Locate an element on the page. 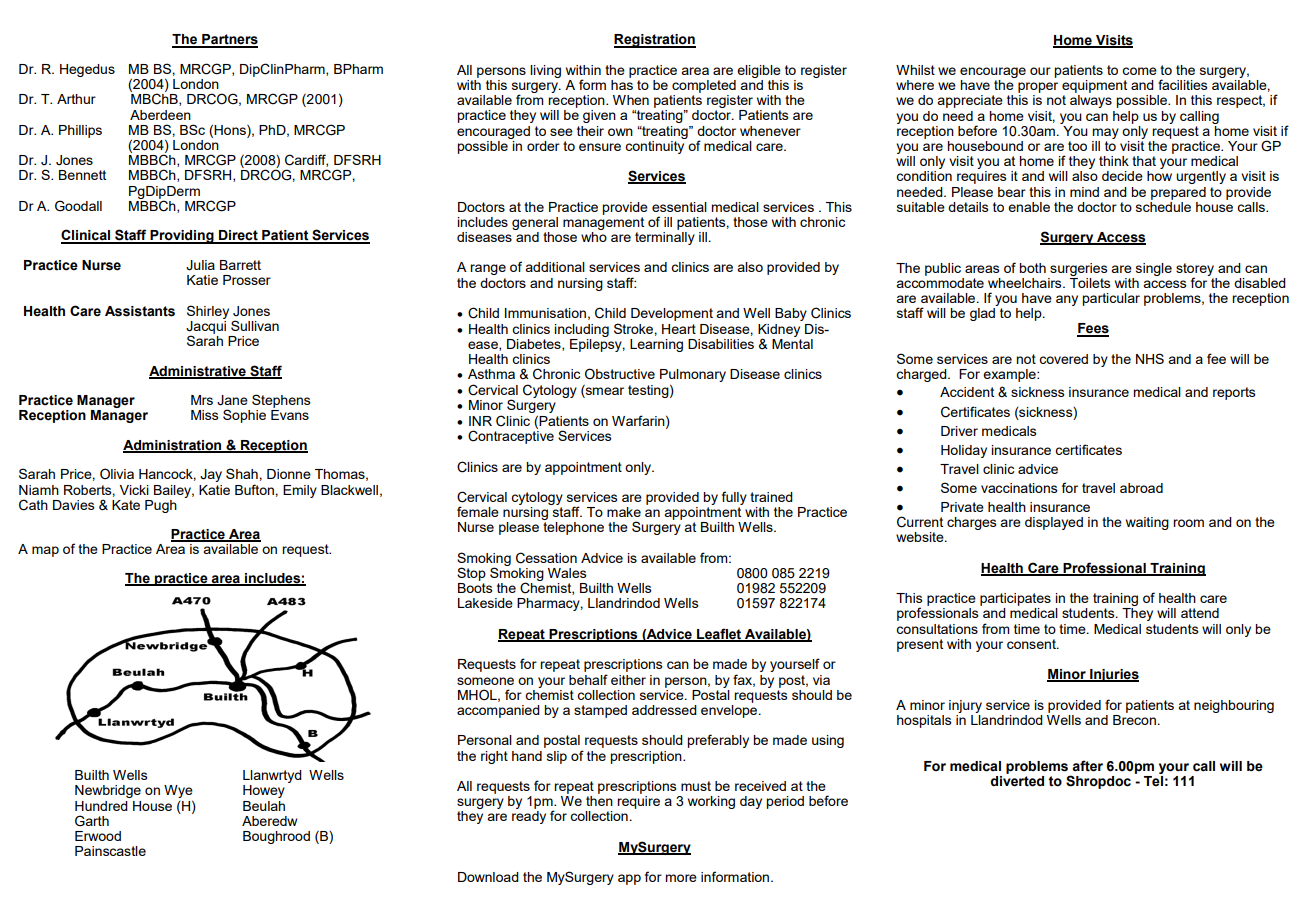 The image size is (1308, 924). Julia is located at coordinates (200, 265).
